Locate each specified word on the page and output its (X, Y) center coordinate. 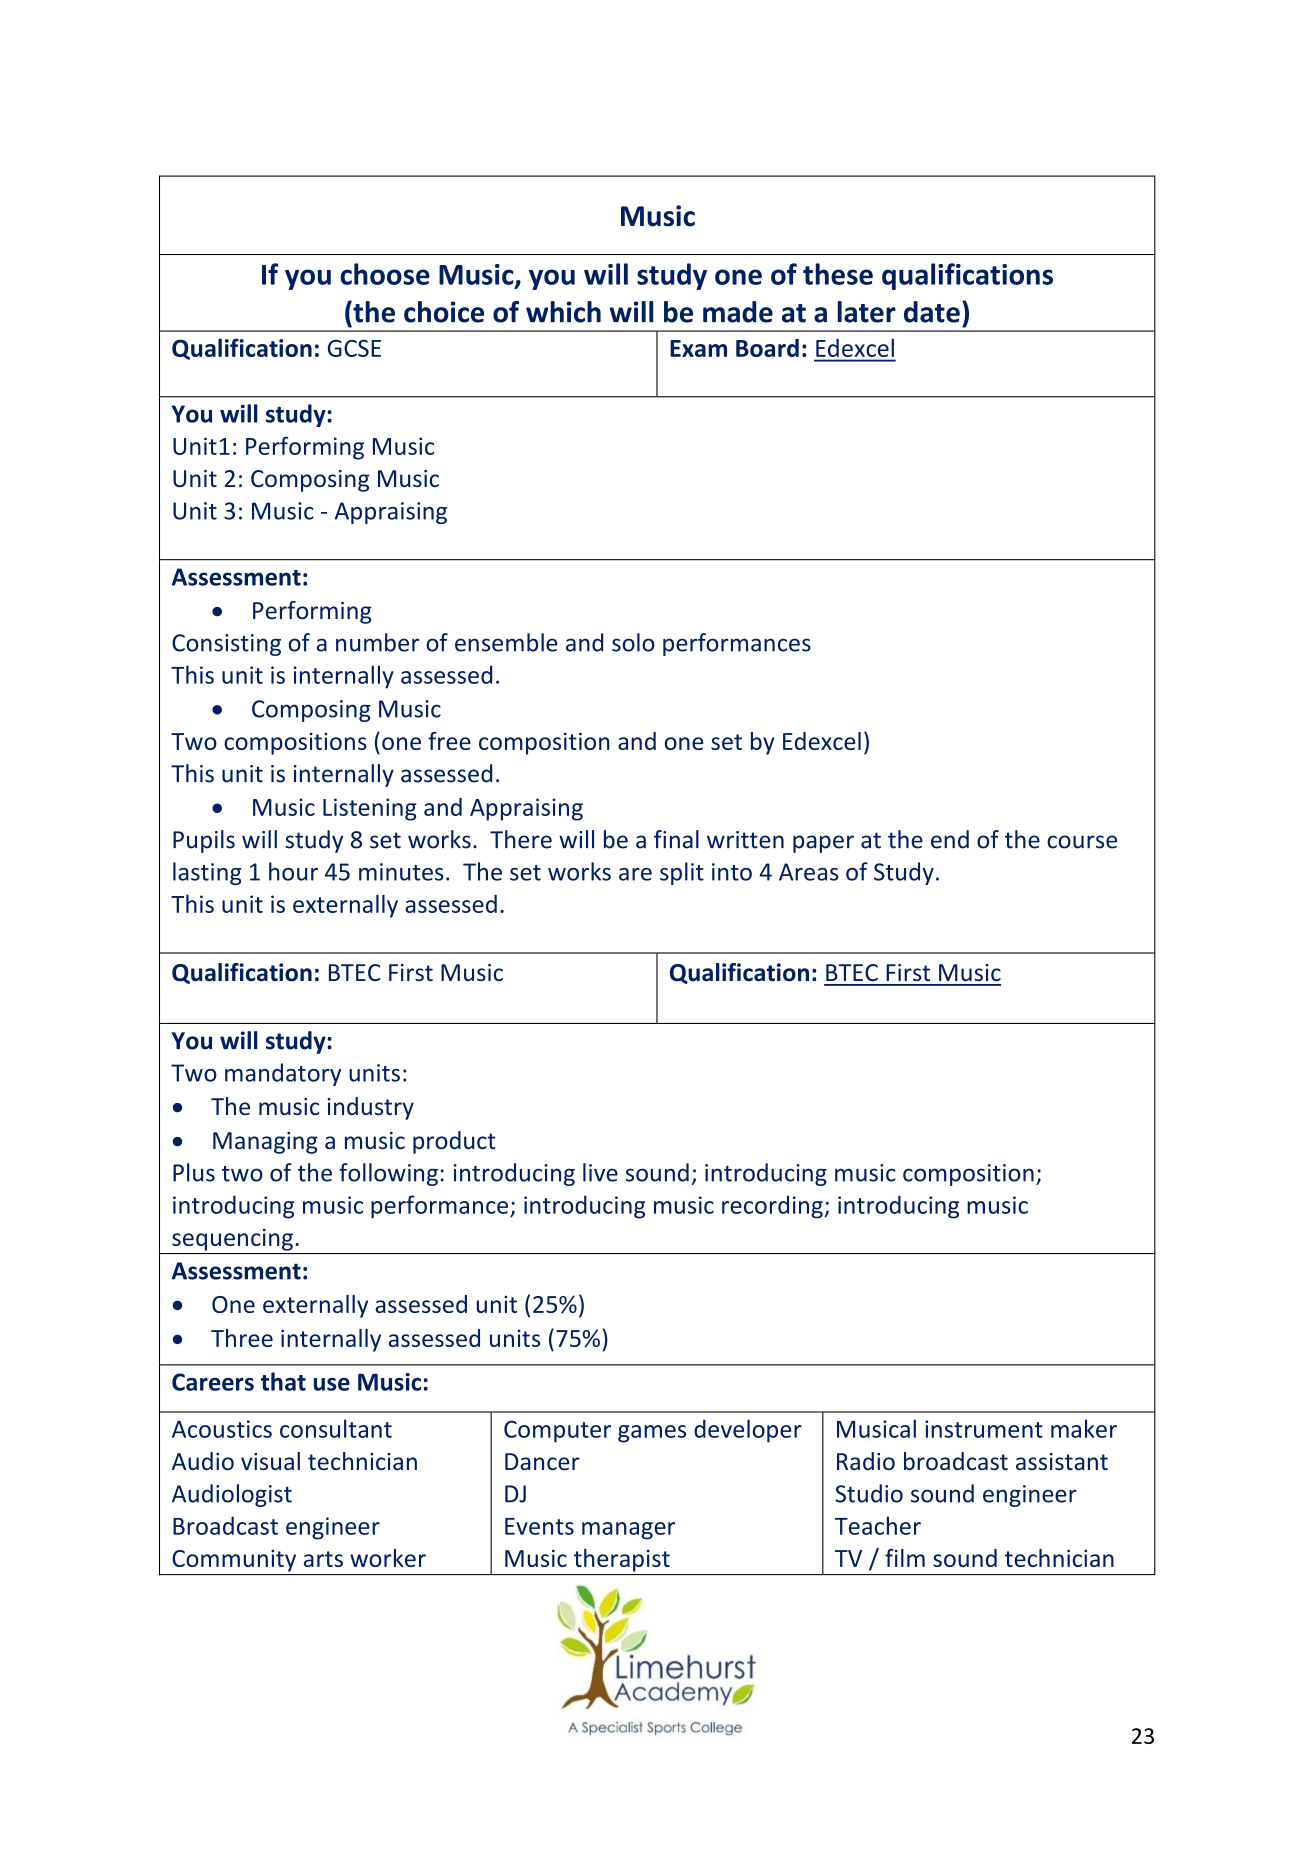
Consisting (226, 645)
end (950, 839)
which (563, 312)
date (932, 312)
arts (323, 1559)
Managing (265, 1143)
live (600, 1172)
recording (773, 1207)
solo (633, 642)
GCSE (354, 348)
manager (628, 1531)
